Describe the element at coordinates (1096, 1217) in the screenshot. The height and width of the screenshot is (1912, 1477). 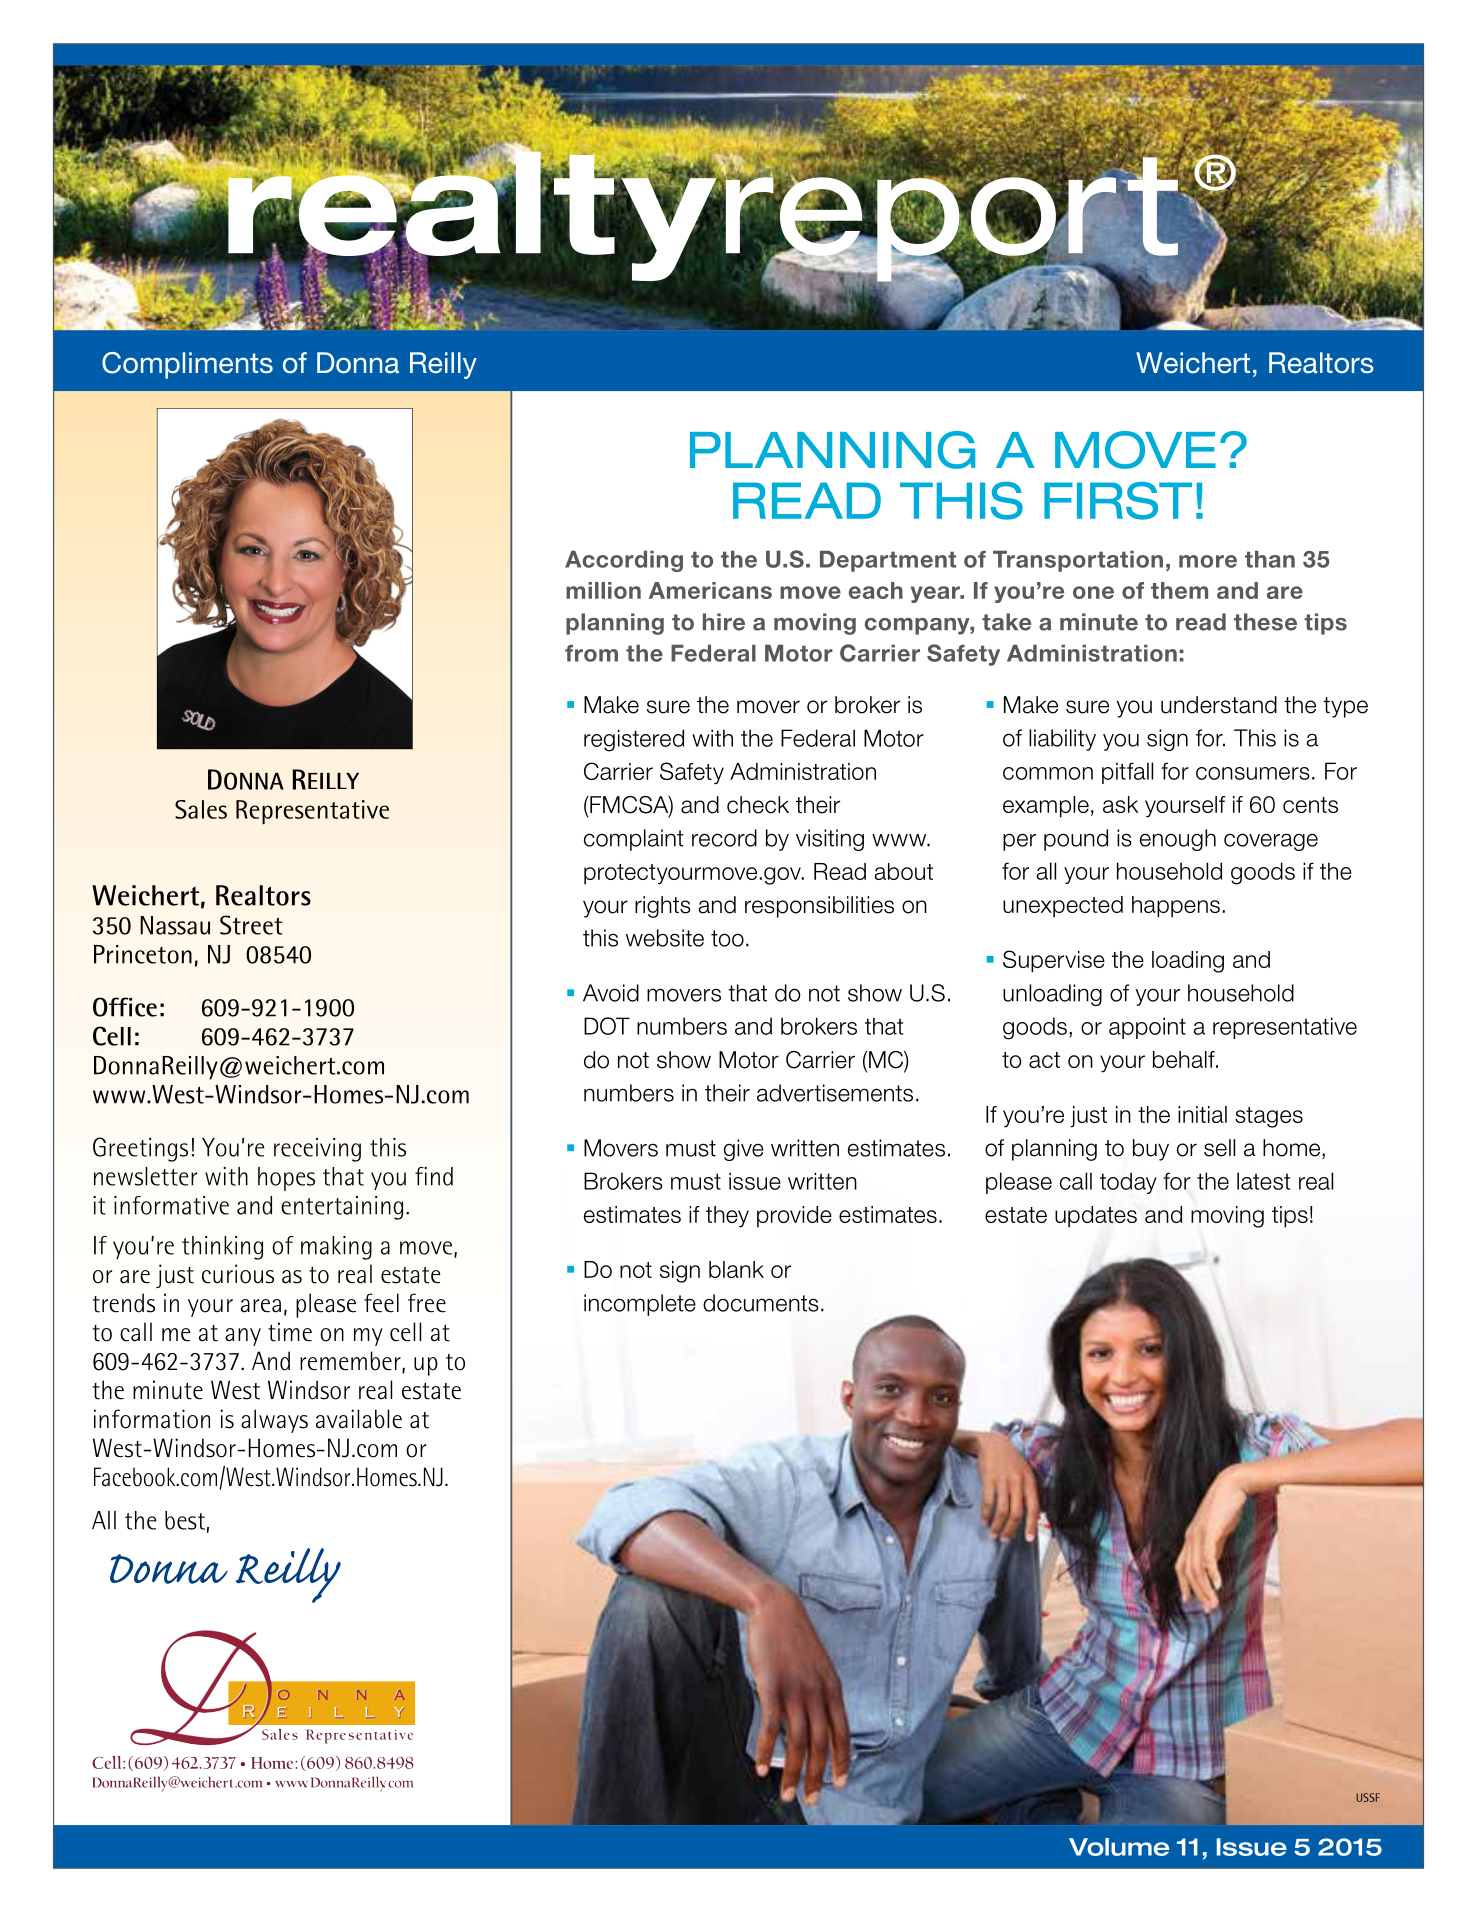
I see `updates` at that location.
